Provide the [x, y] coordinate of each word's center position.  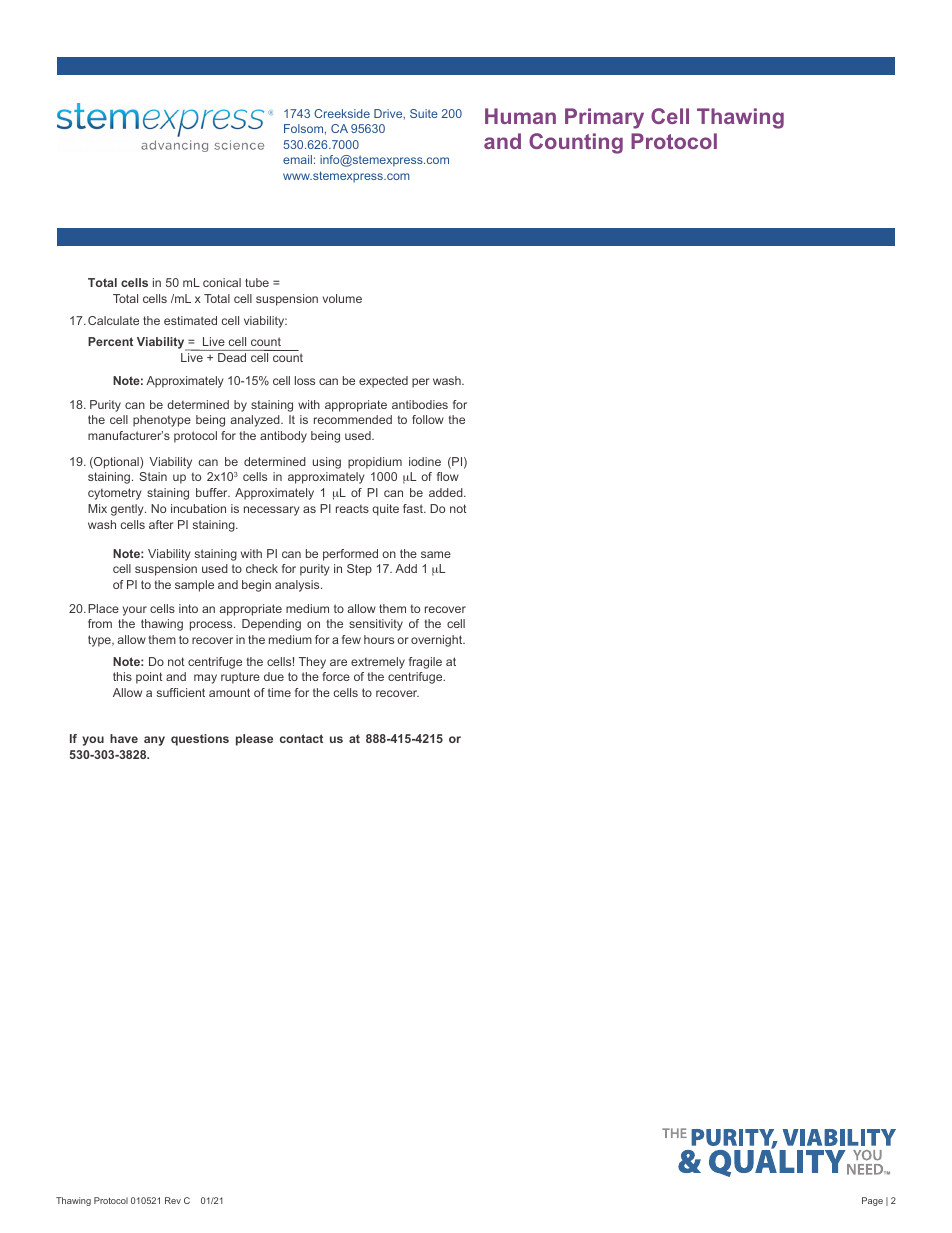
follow [428, 419]
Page [872, 1201]
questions [200, 740]
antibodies [420, 404]
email [297, 159]
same [436, 554]
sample [194, 586]
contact [301, 738]
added [447, 492]
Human [520, 116]
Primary [604, 118]
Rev [173, 1200]
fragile [425, 663]
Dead [232, 357]
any [154, 741]
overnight [438, 641]
